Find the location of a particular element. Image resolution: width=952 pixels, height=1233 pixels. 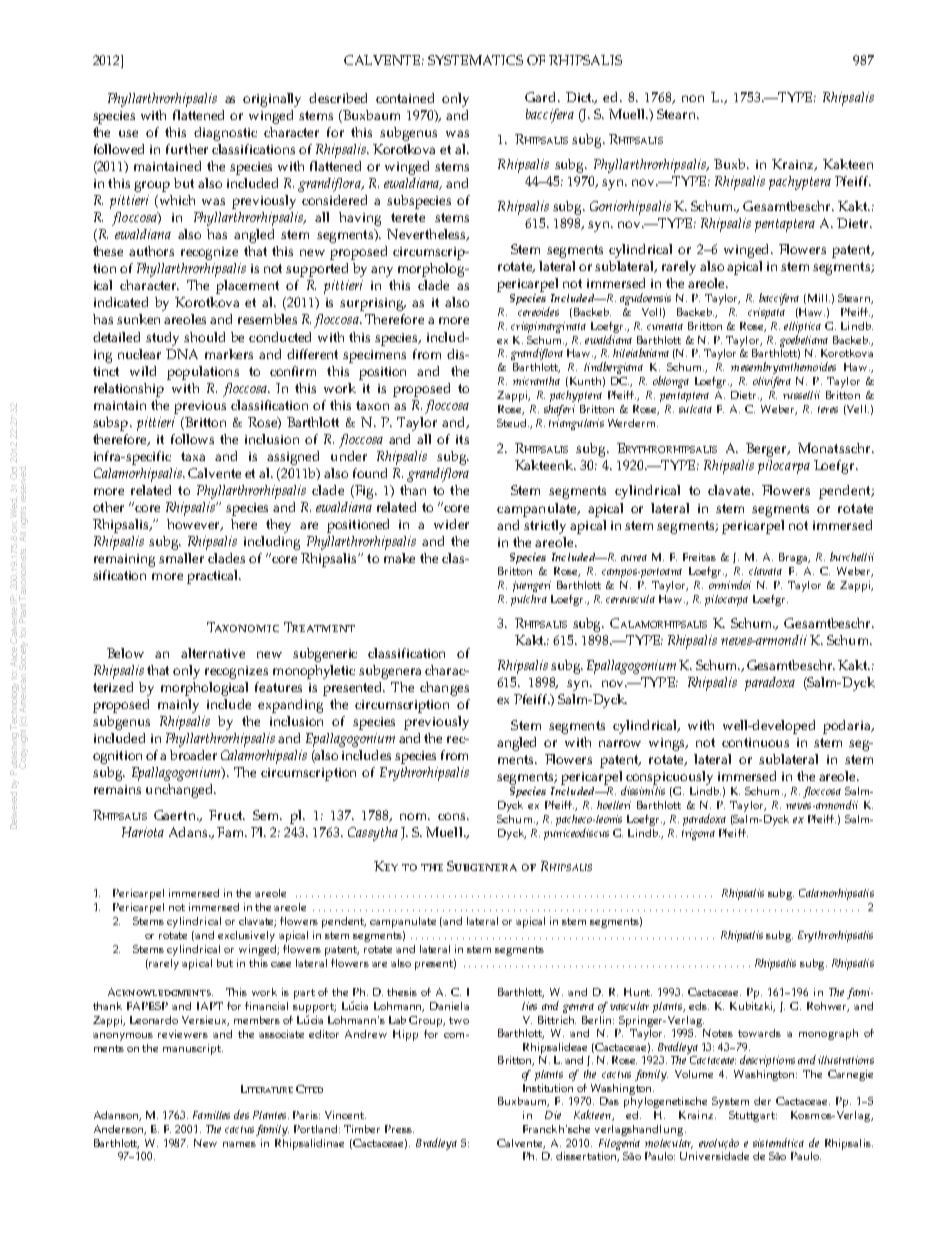

Stuttgart is located at coordinates (753, 1116).
